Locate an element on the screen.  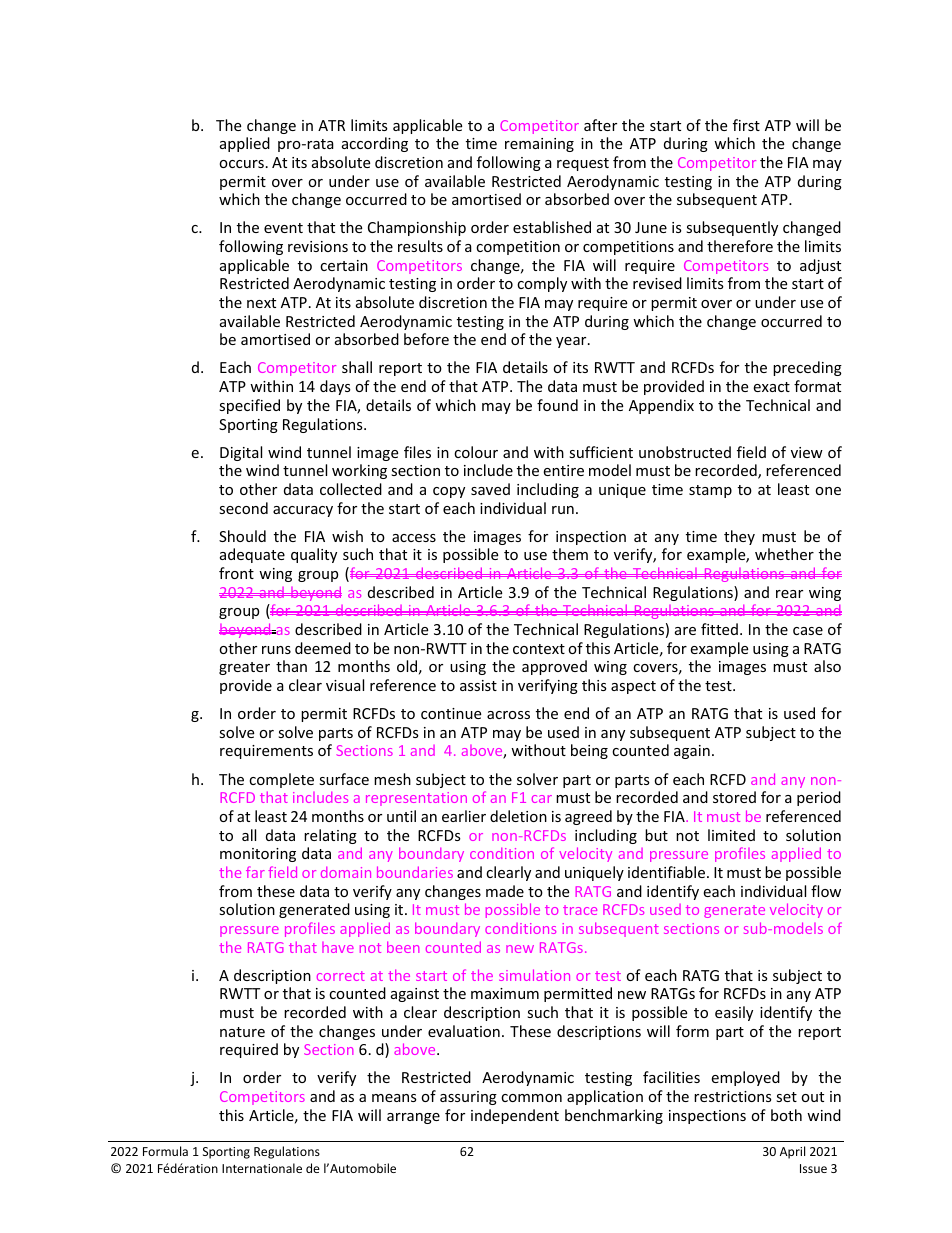
remaining is located at coordinates (539, 145).
